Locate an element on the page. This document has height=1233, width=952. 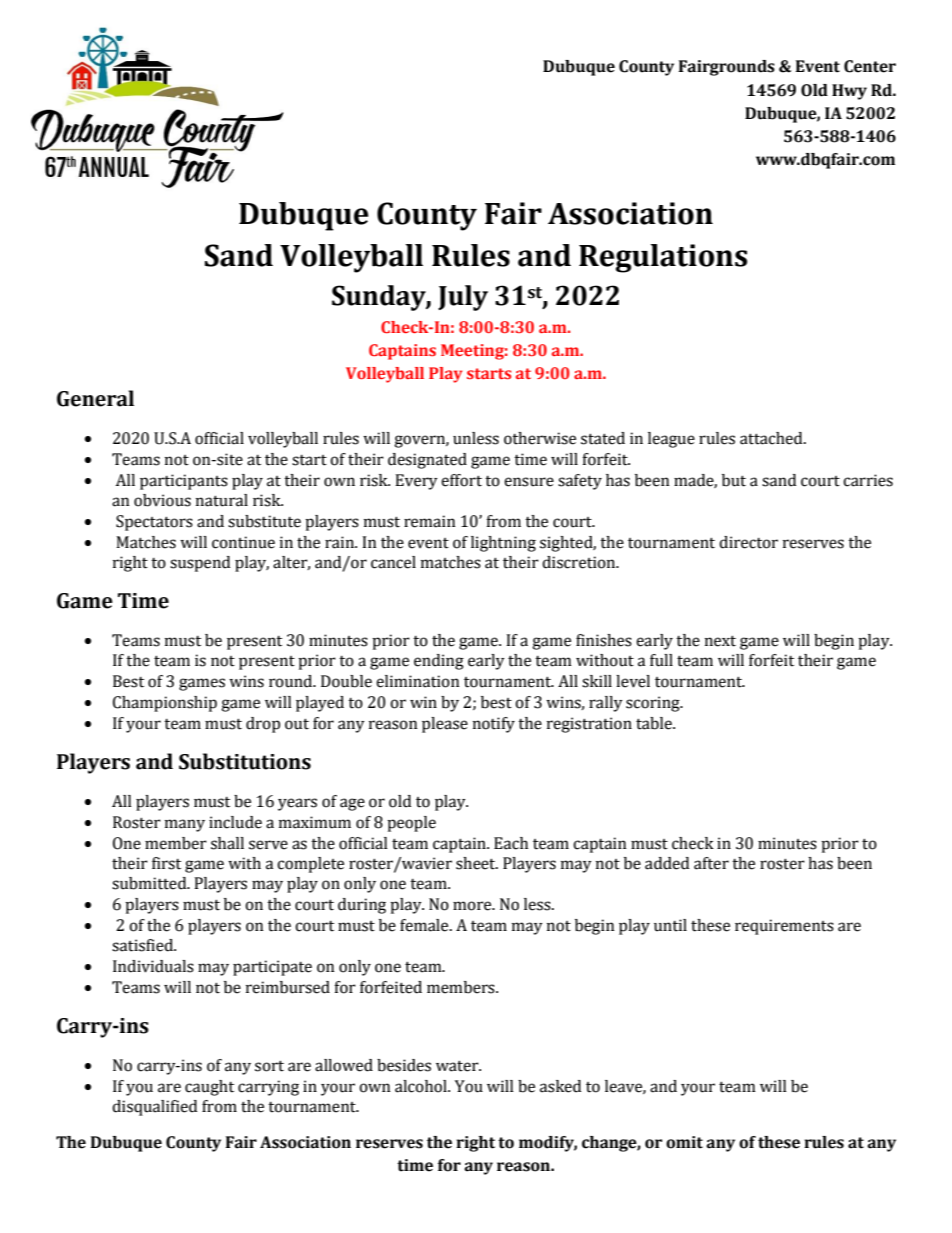
water is located at coordinates (458, 1066).
